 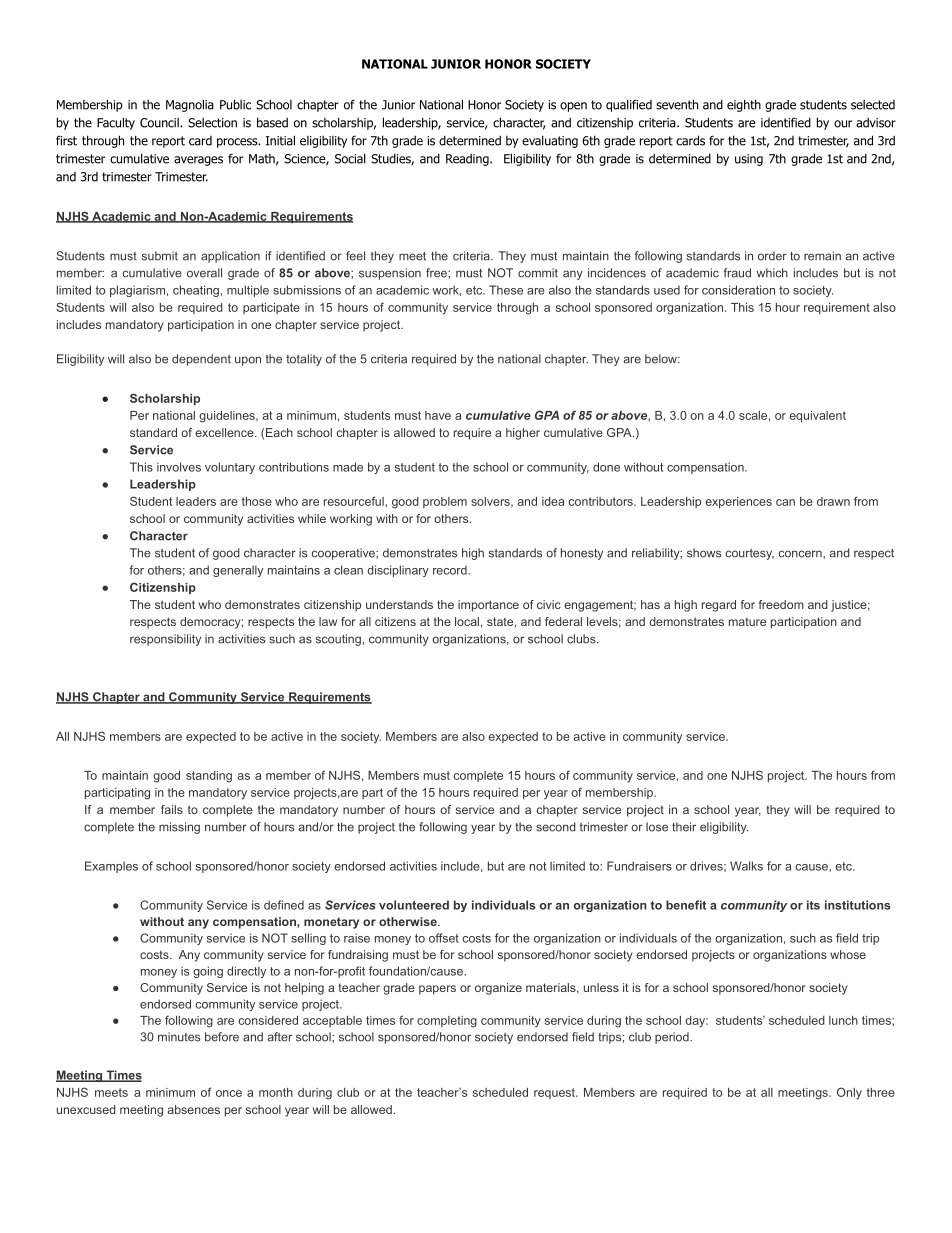 What do you see at coordinates (556, 827) in the screenshot?
I see `second` at bounding box center [556, 827].
